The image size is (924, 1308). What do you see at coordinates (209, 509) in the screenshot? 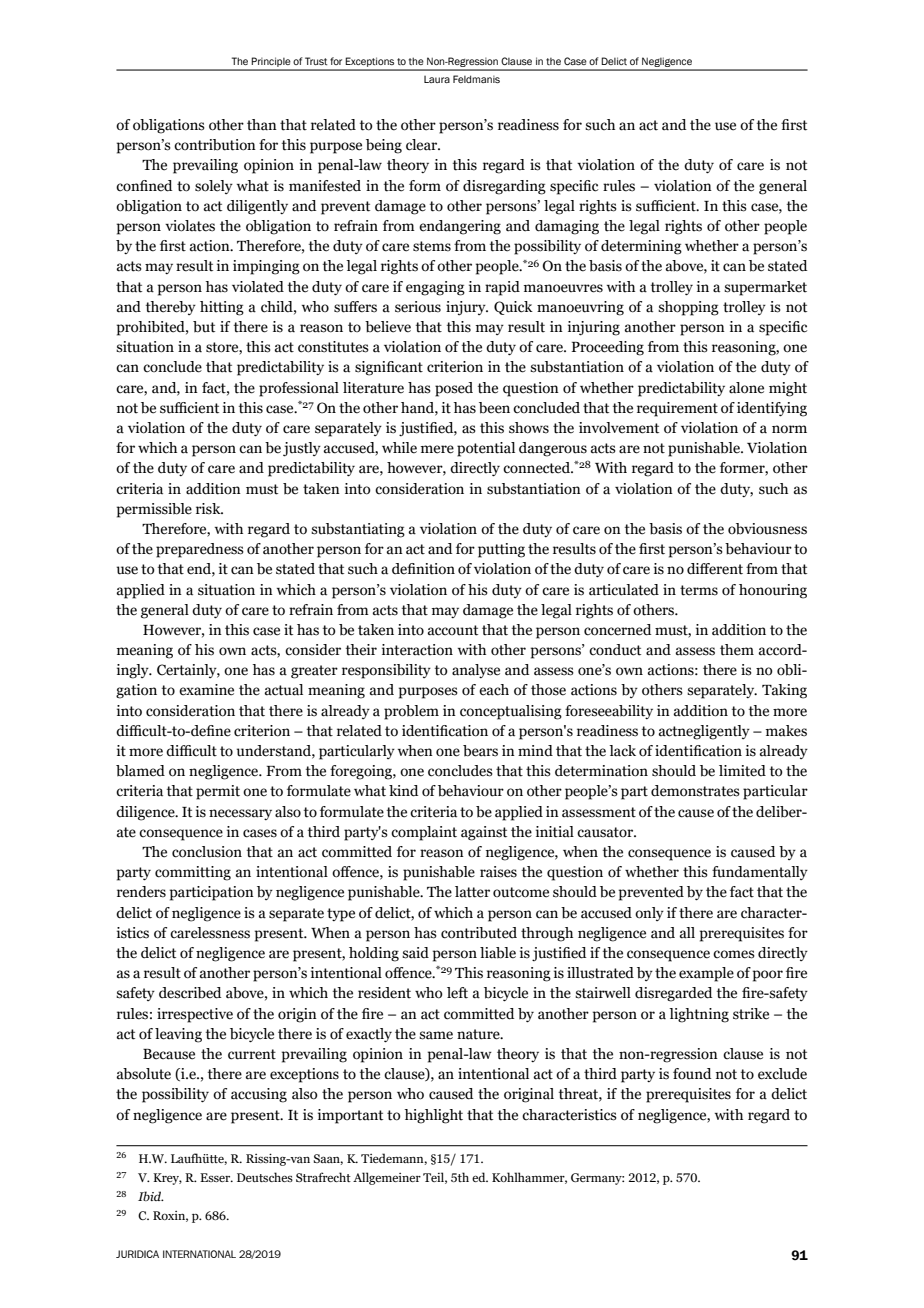
I see `risk` at bounding box center [209, 509].
